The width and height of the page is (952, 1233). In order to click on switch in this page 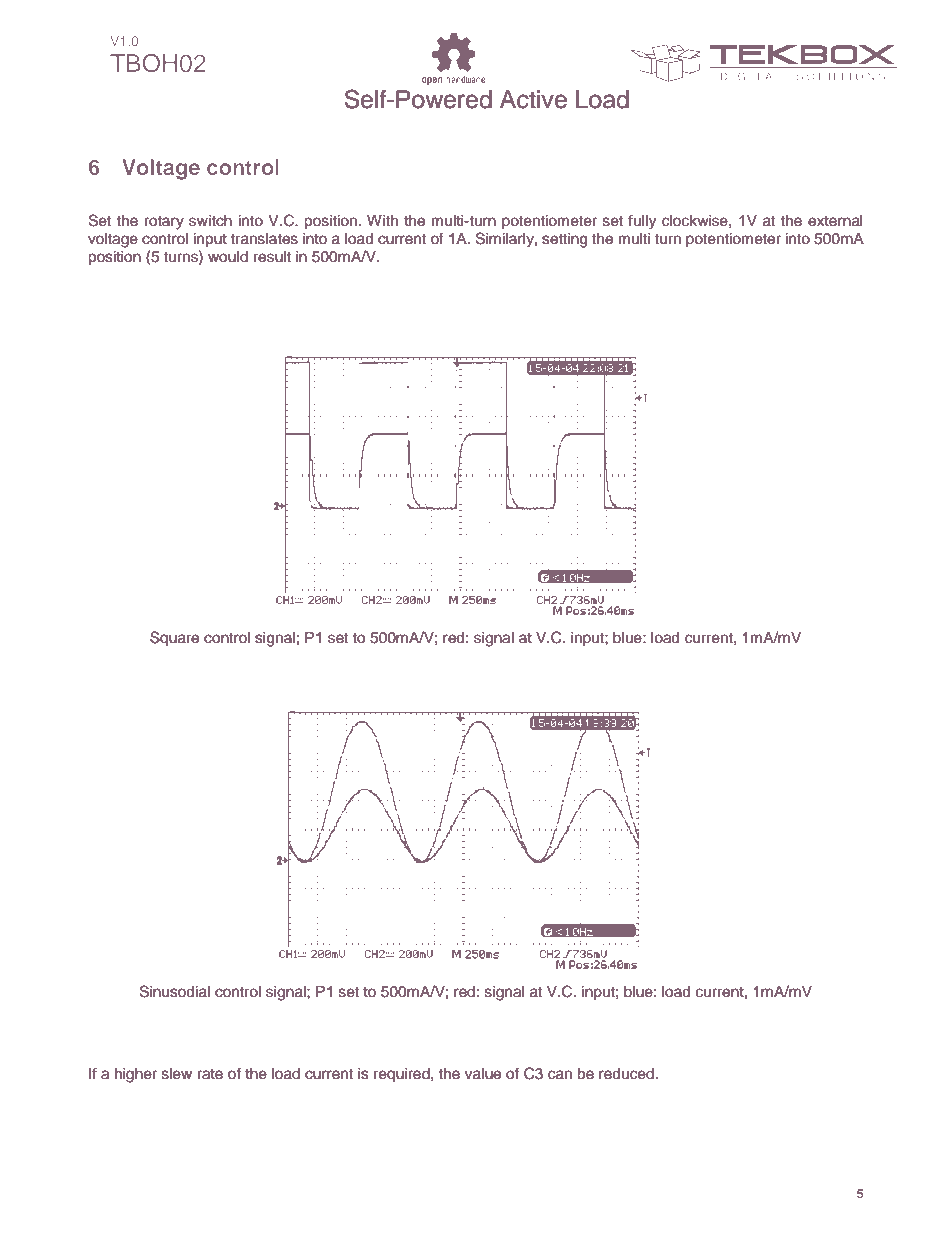, I will do `click(210, 221)`.
